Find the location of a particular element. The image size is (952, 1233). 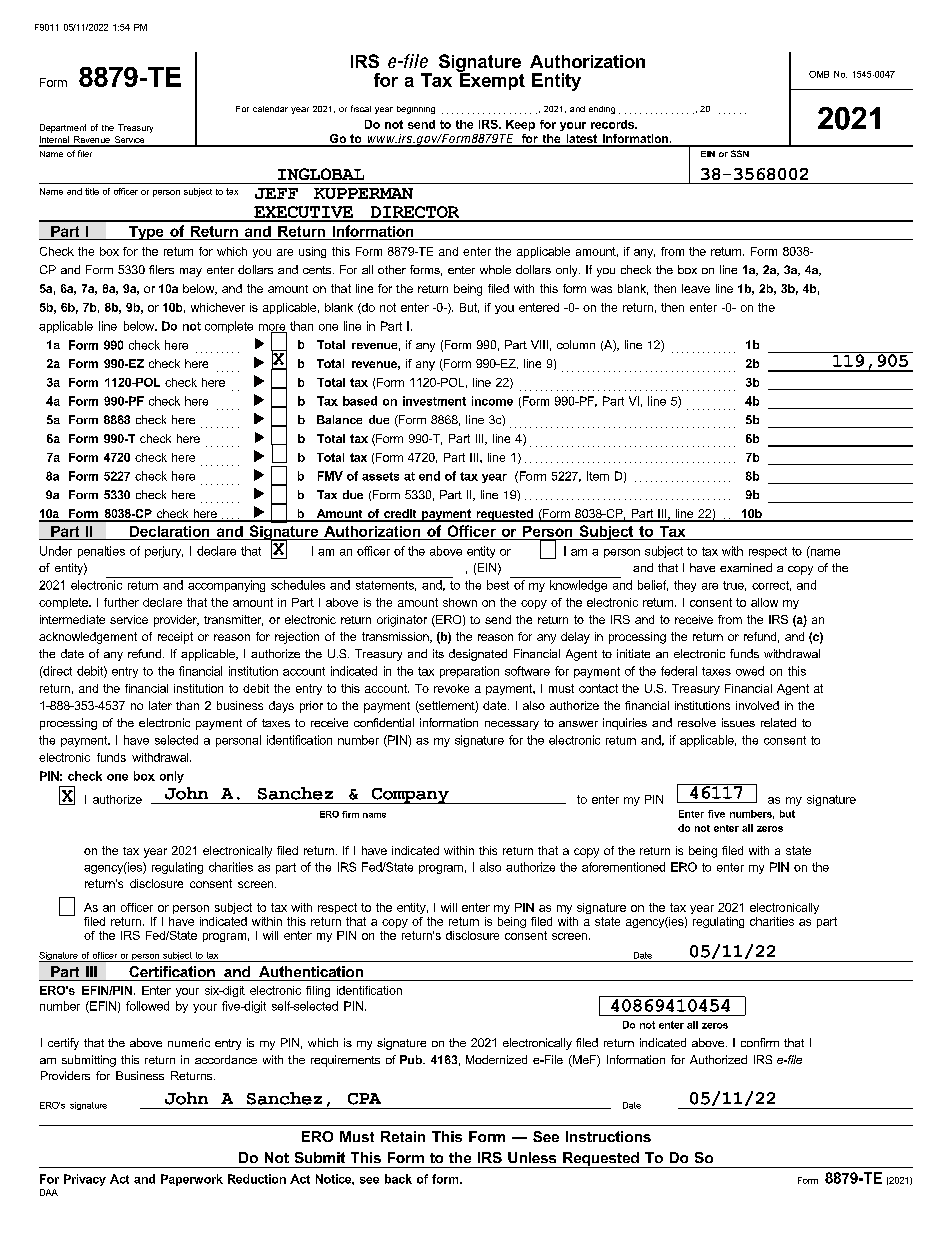

SSN is located at coordinates (740, 153).
